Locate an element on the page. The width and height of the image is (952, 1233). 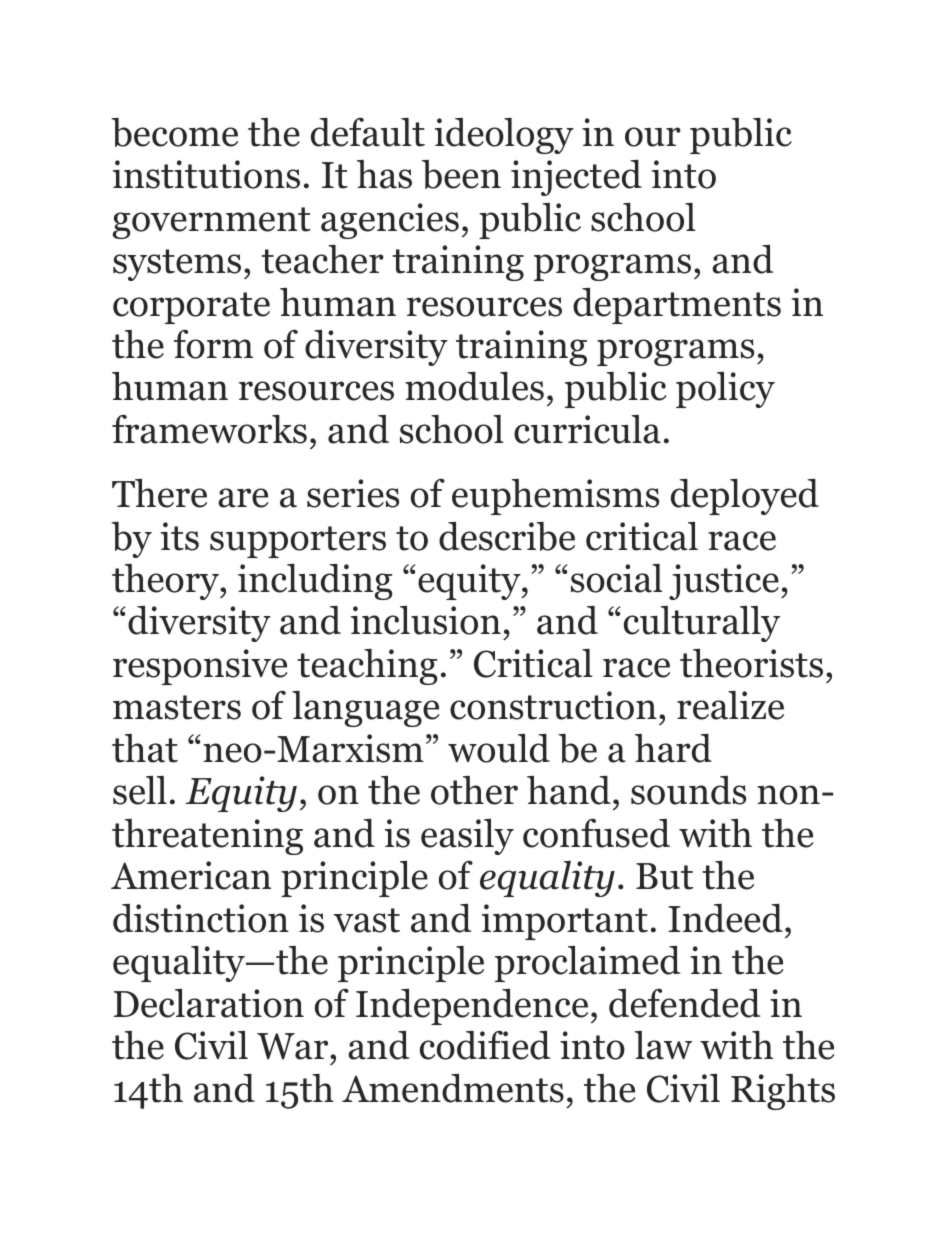
institutions is located at coordinates (206, 174).
